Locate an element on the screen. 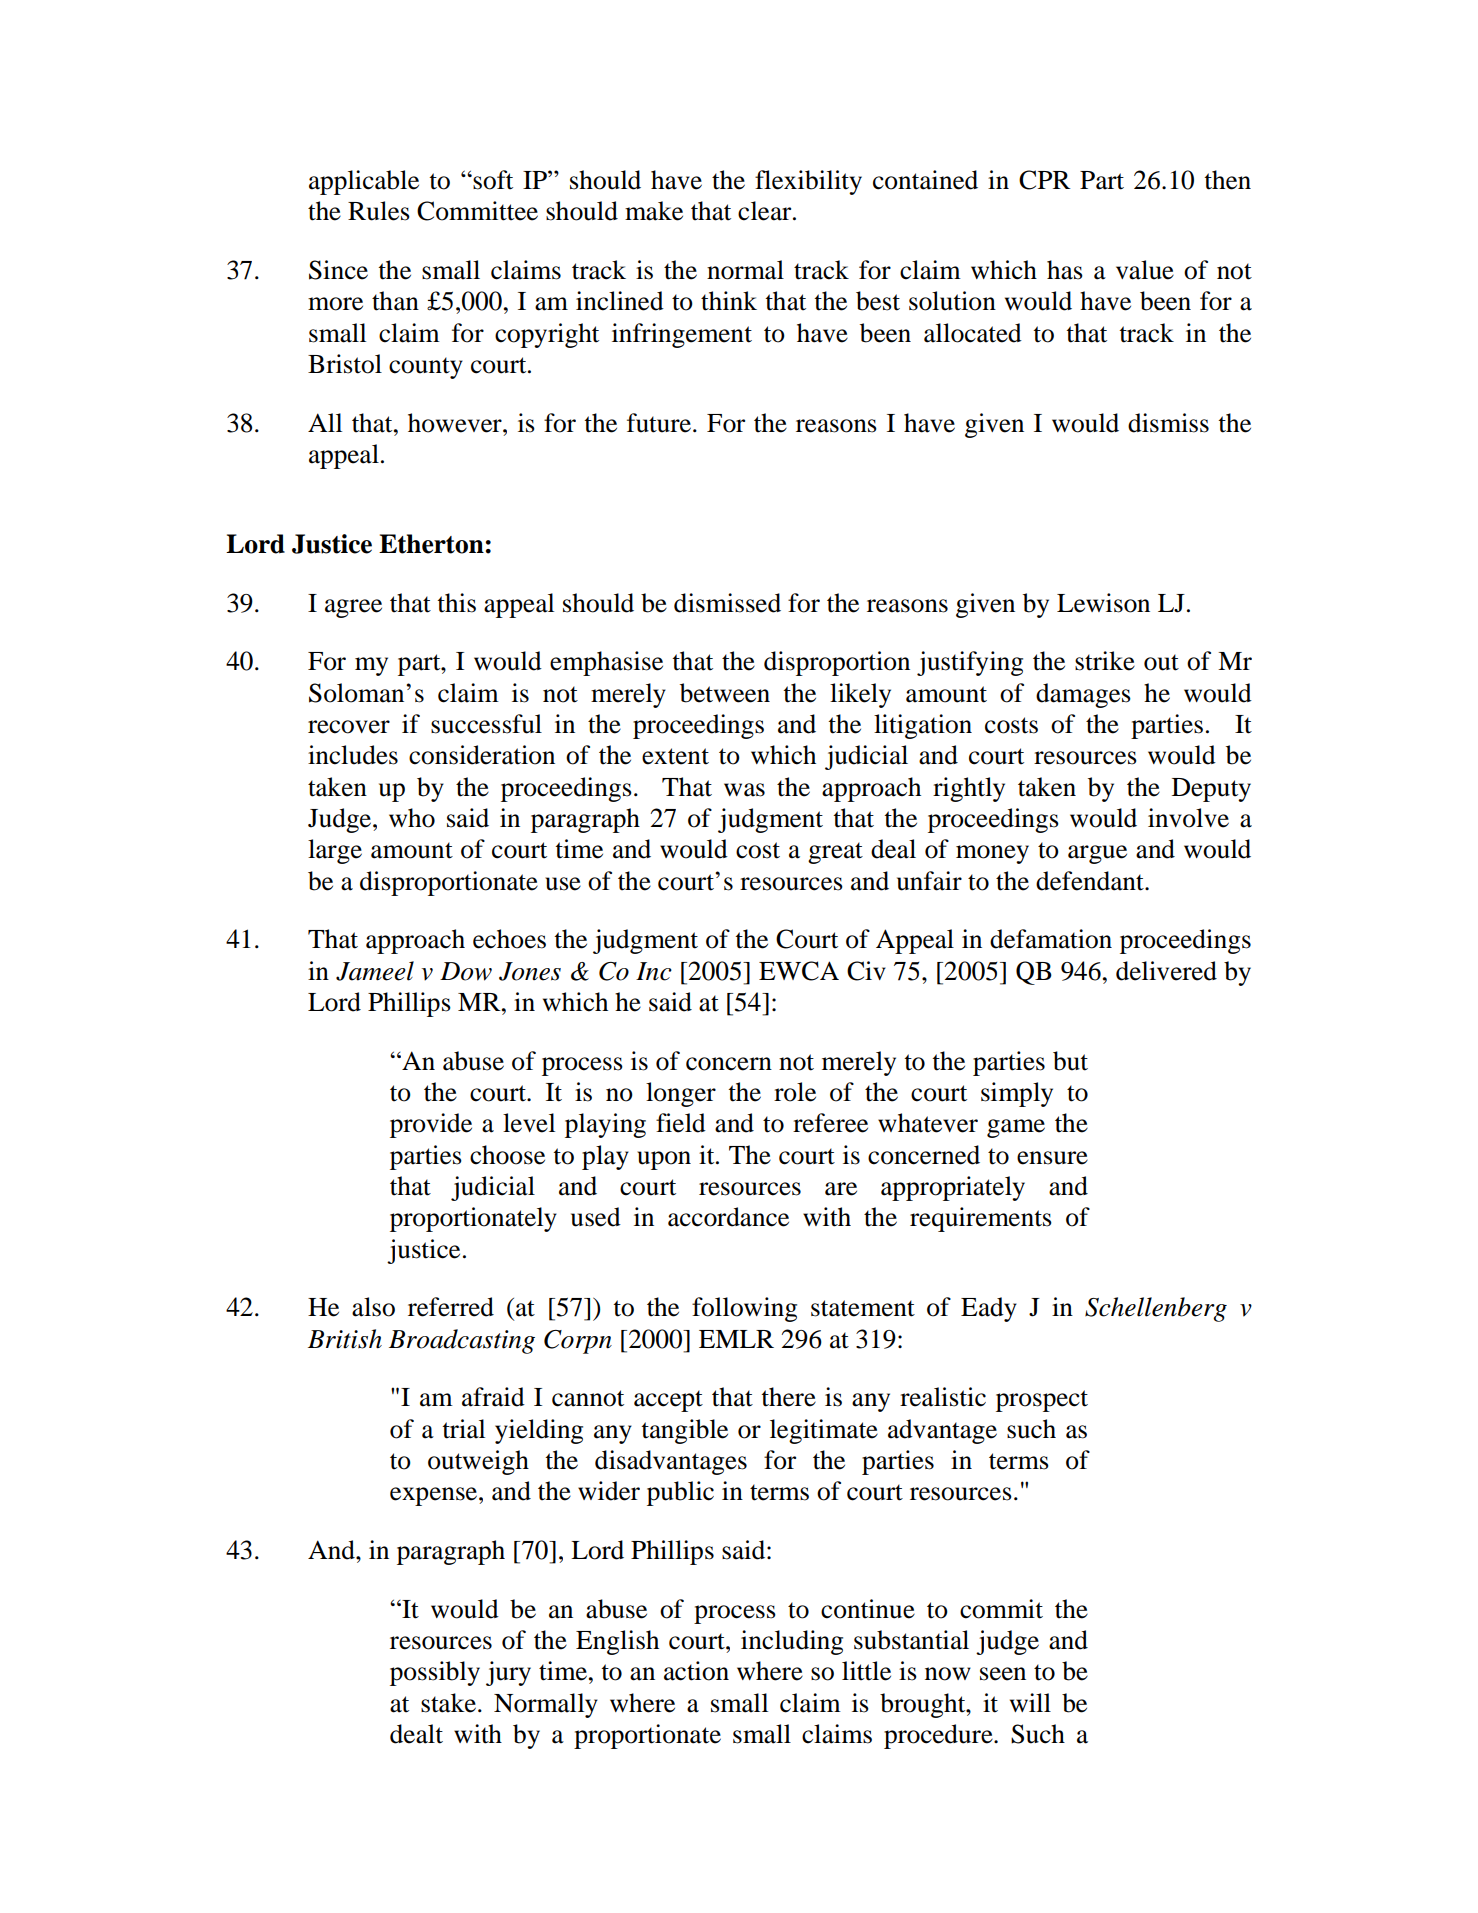  between is located at coordinates (725, 693).
